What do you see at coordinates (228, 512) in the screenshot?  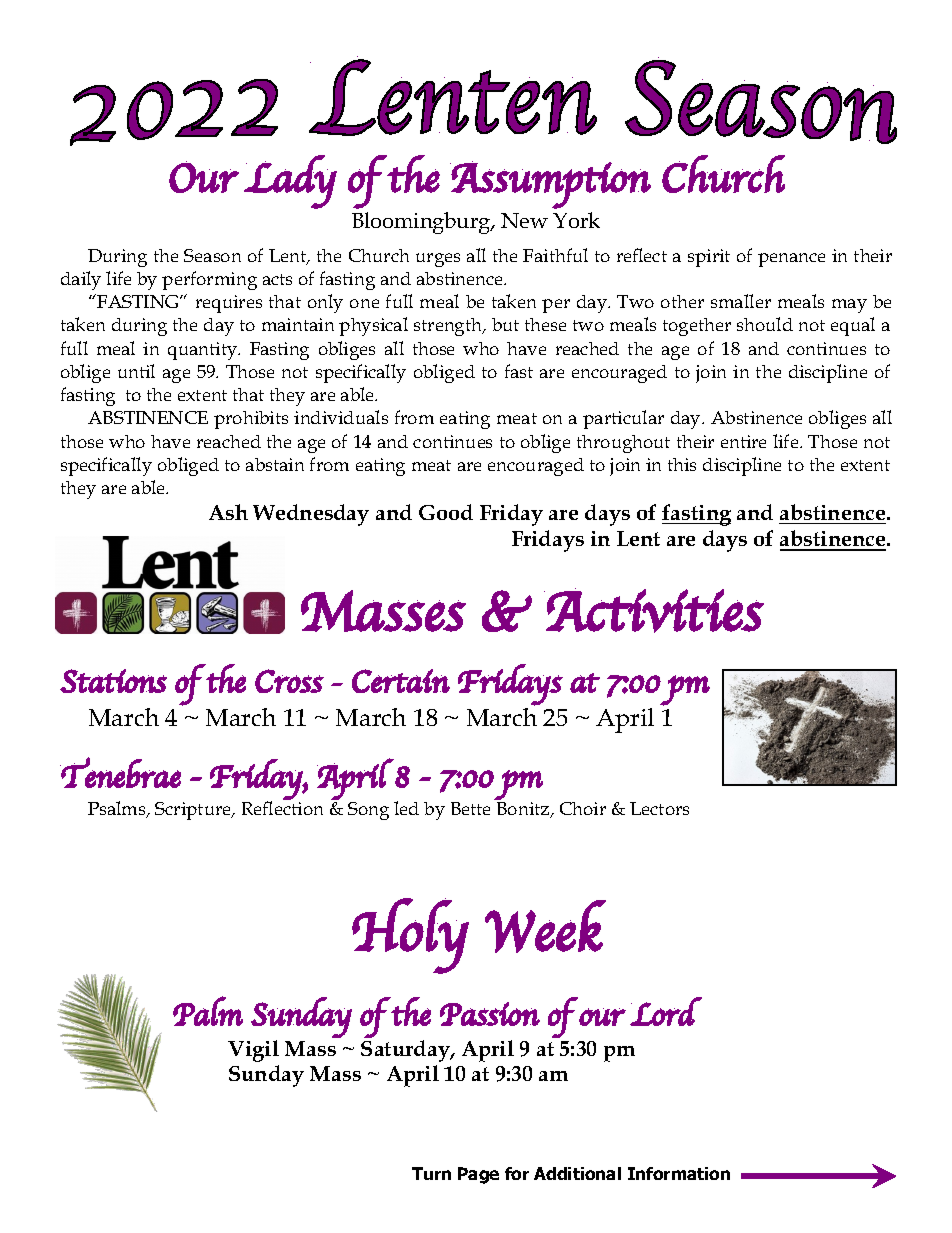 I see `Ash` at bounding box center [228, 512].
